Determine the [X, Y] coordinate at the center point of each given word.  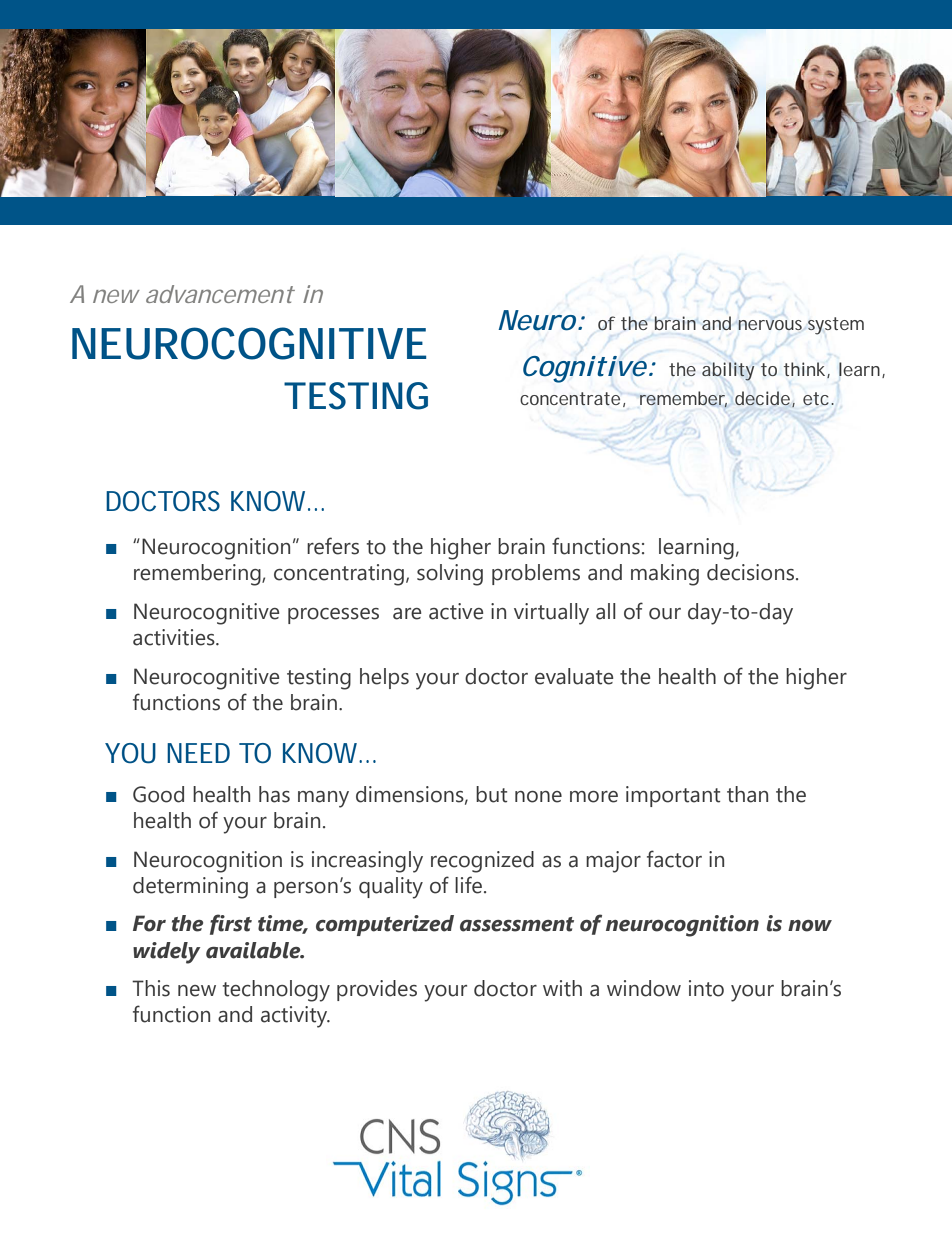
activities [175, 637]
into [706, 988]
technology [276, 991]
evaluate [574, 676]
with [562, 988]
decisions [750, 572]
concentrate [570, 398]
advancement [220, 294]
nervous [770, 325]
